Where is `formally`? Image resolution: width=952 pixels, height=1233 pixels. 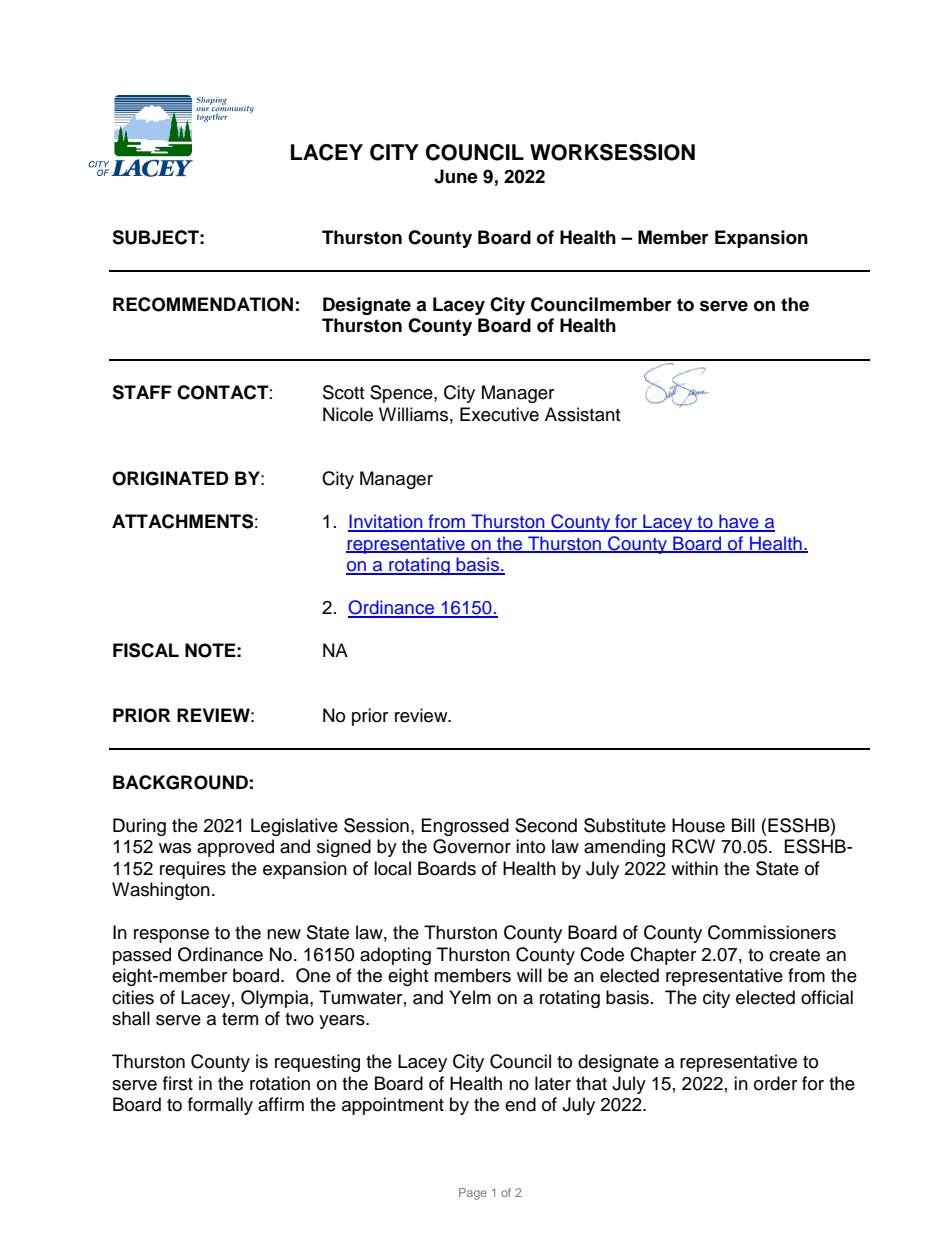 formally is located at coordinates (220, 1106).
